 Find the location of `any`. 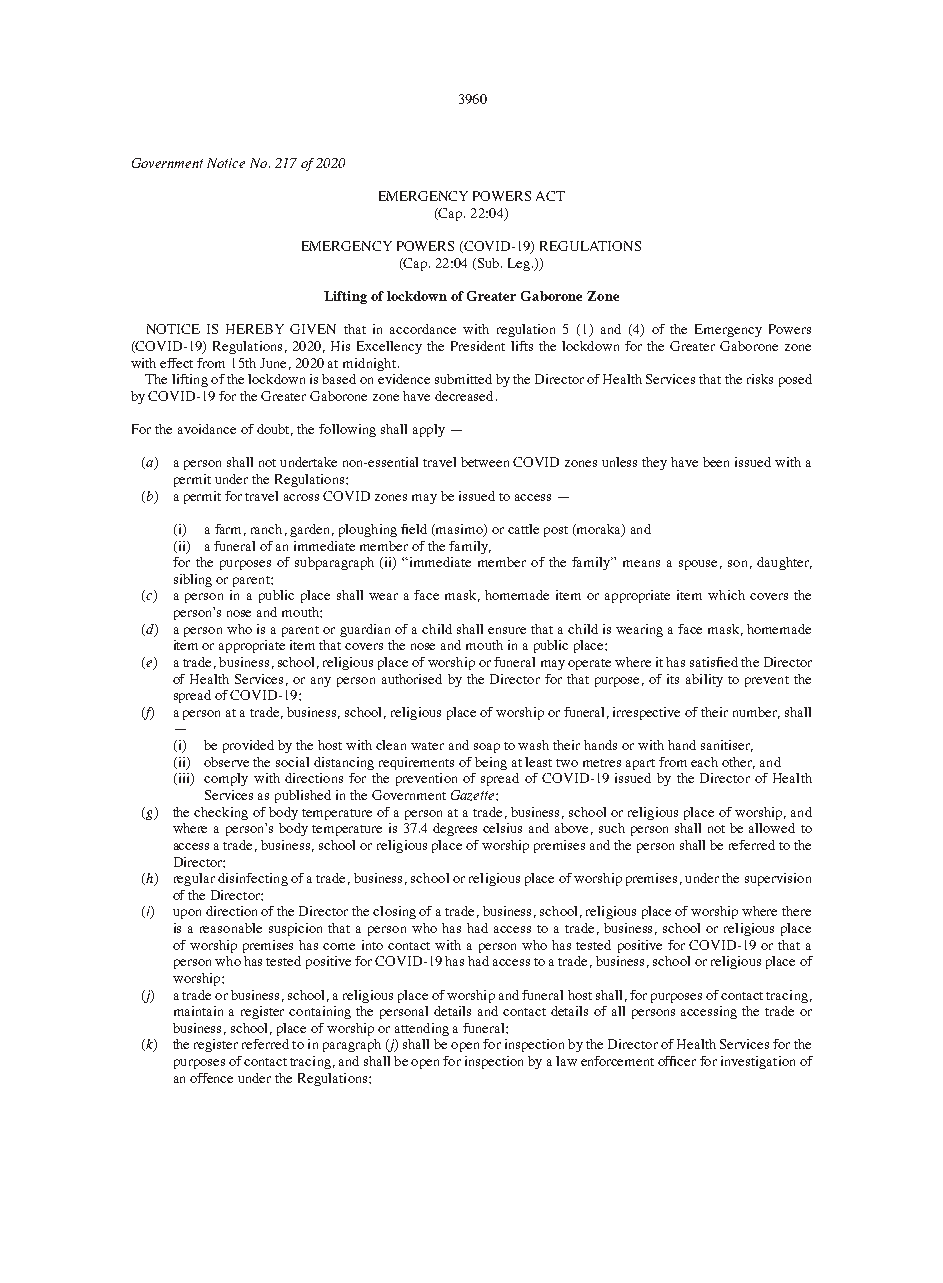

any is located at coordinates (321, 682).
